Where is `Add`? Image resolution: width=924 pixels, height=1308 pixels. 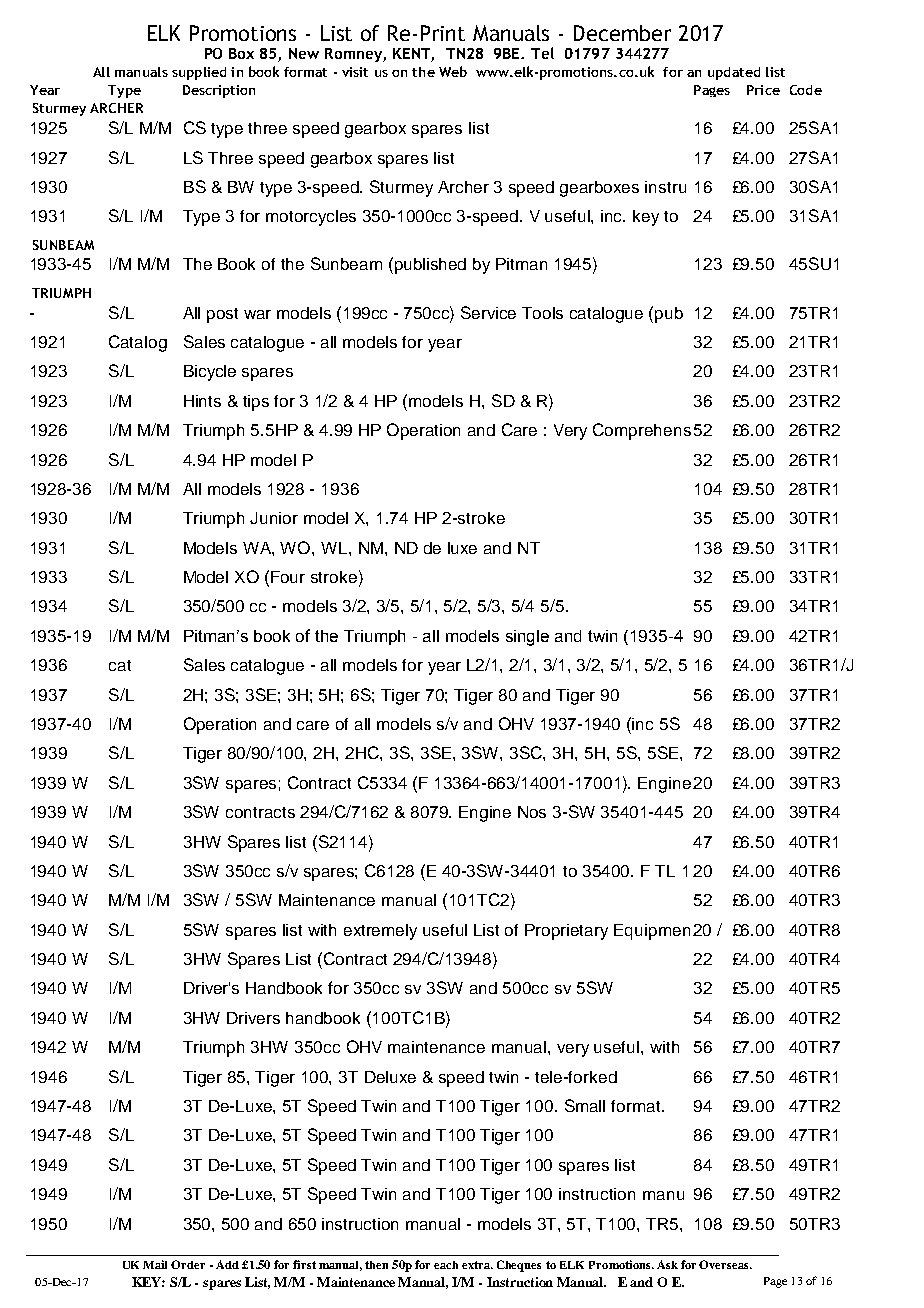
Add is located at coordinates (227, 1264).
